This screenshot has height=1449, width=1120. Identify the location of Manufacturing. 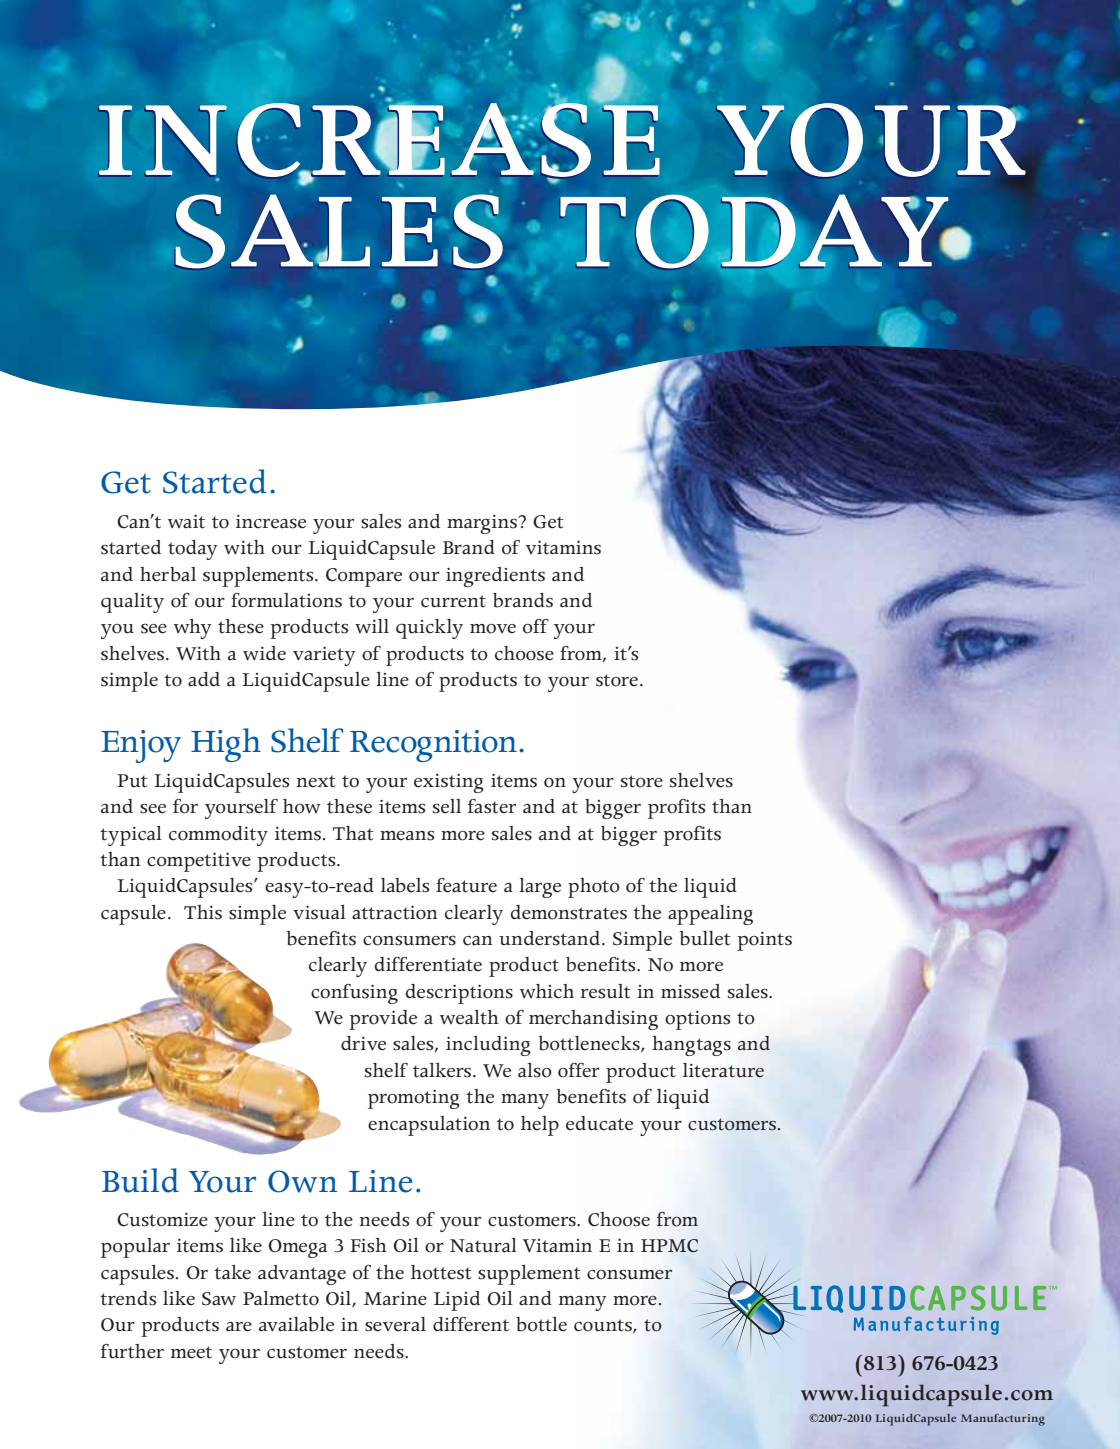
(1003, 1420).
